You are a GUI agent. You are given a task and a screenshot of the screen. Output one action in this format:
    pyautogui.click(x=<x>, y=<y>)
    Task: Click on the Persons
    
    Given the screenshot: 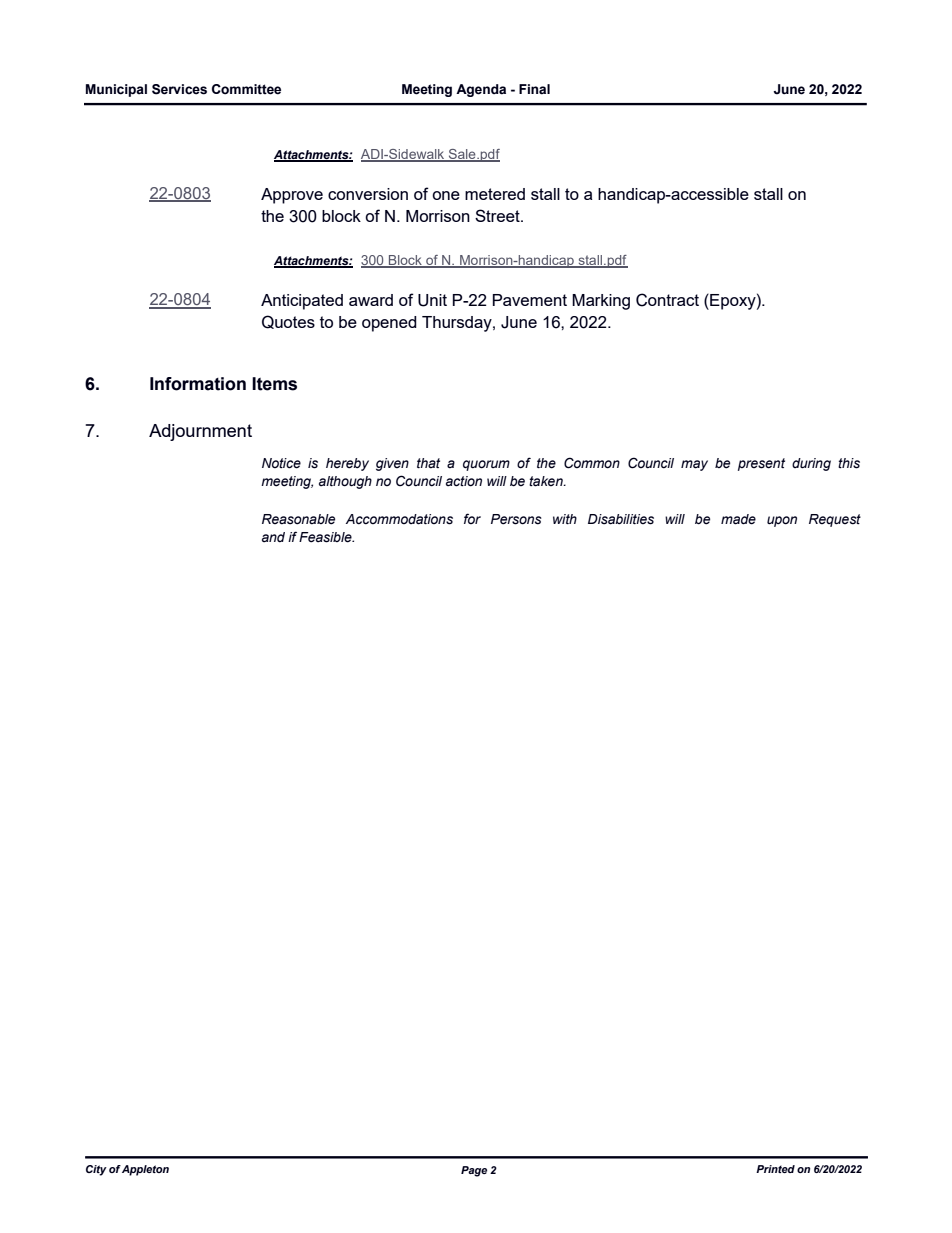 What is the action you would take?
    pyautogui.click(x=516, y=519)
